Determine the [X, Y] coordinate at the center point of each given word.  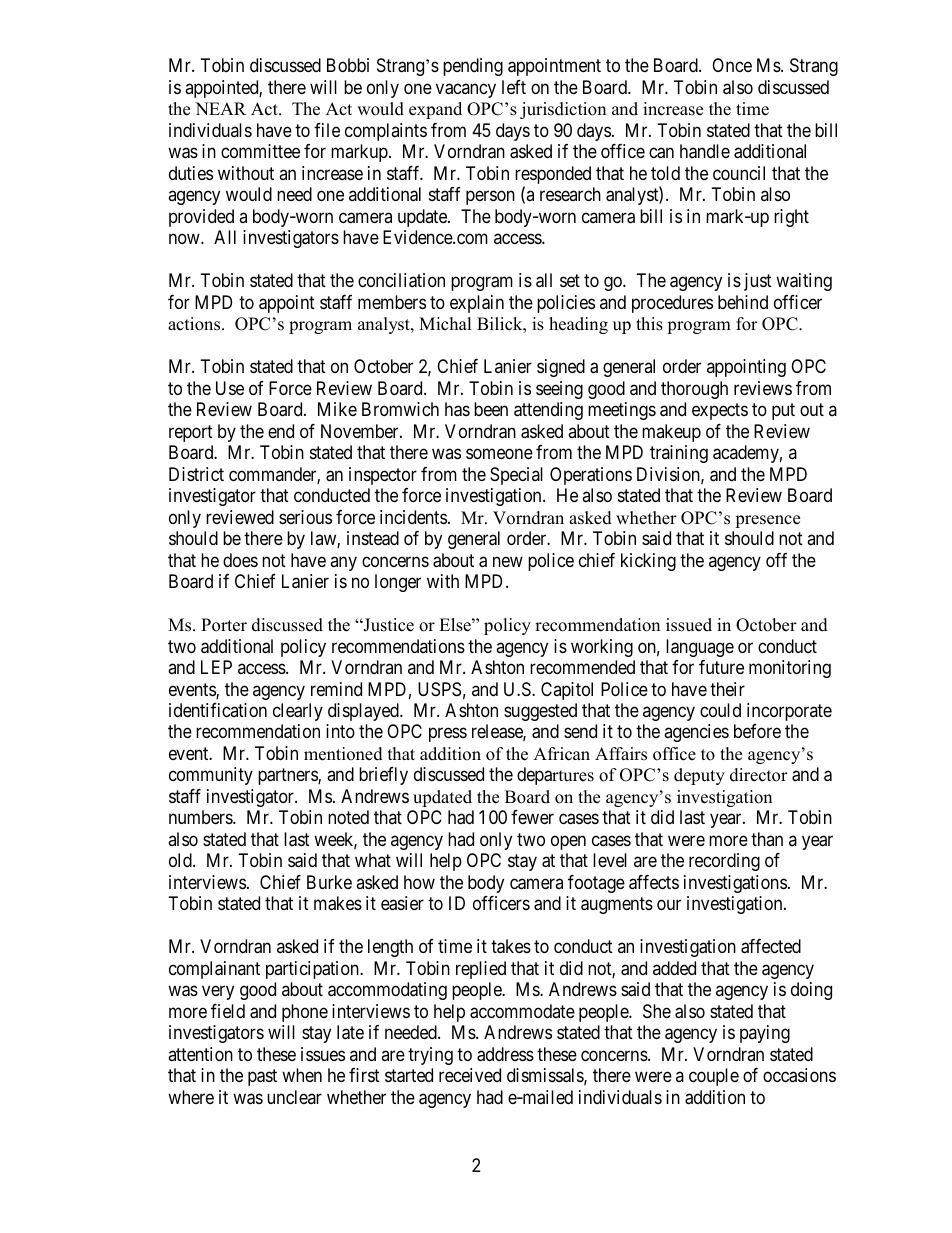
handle [705, 151]
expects [720, 411]
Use [230, 388]
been [491, 409]
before [757, 731]
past [262, 1077]
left [514, 87]
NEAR [220, 108]
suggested [540, 712]
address [505, 1054]
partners [288, 777]
